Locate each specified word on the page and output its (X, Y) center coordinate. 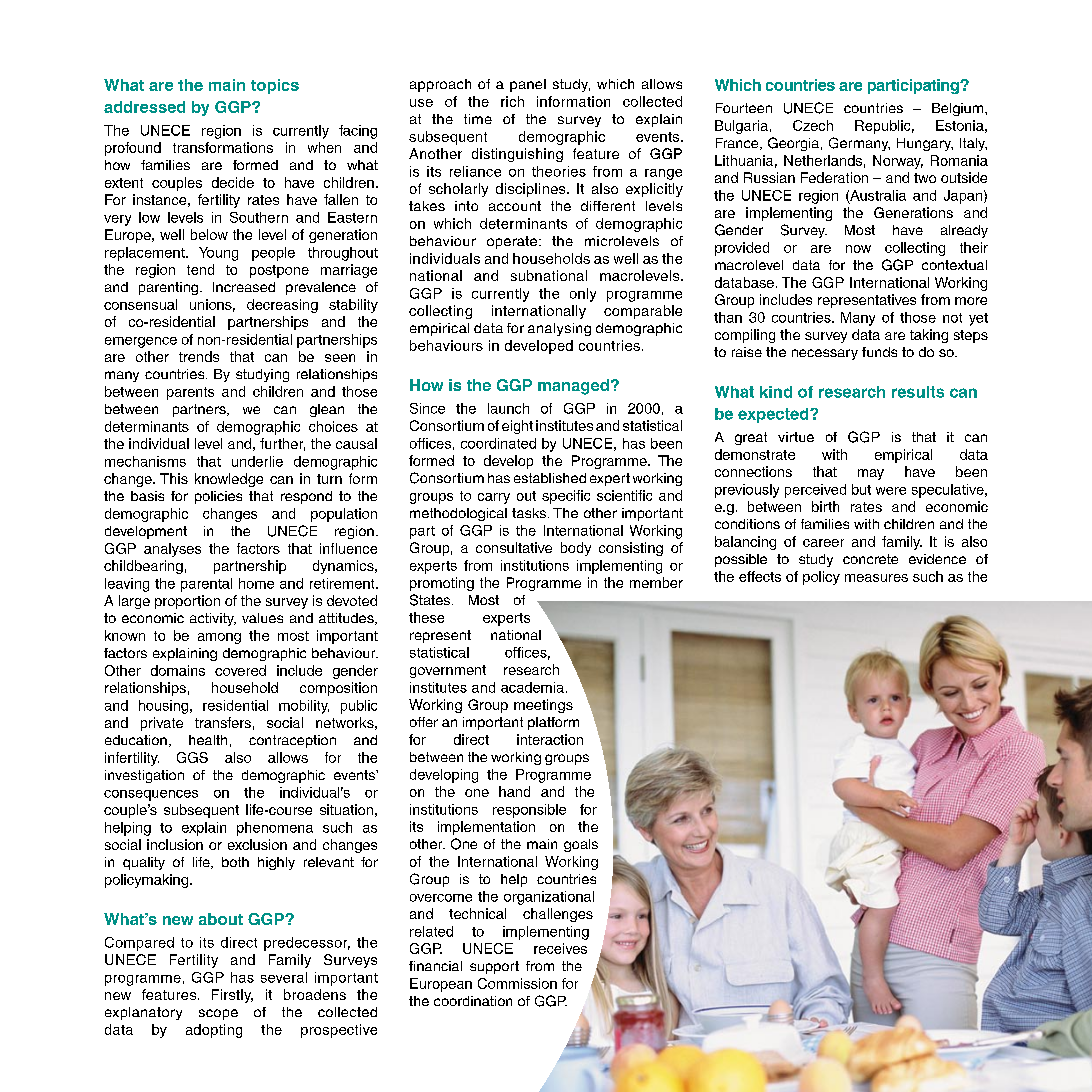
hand (514, 791)
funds (879, 352)
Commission (517, 983)
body (576, 549)
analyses (172, 550)
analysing (559, 329)
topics (275, 86)
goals (581, 845)
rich (512, 101)
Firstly (232, 996)
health (208, 740)
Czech (813, 125)
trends (199, 356)
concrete (870, 559)
